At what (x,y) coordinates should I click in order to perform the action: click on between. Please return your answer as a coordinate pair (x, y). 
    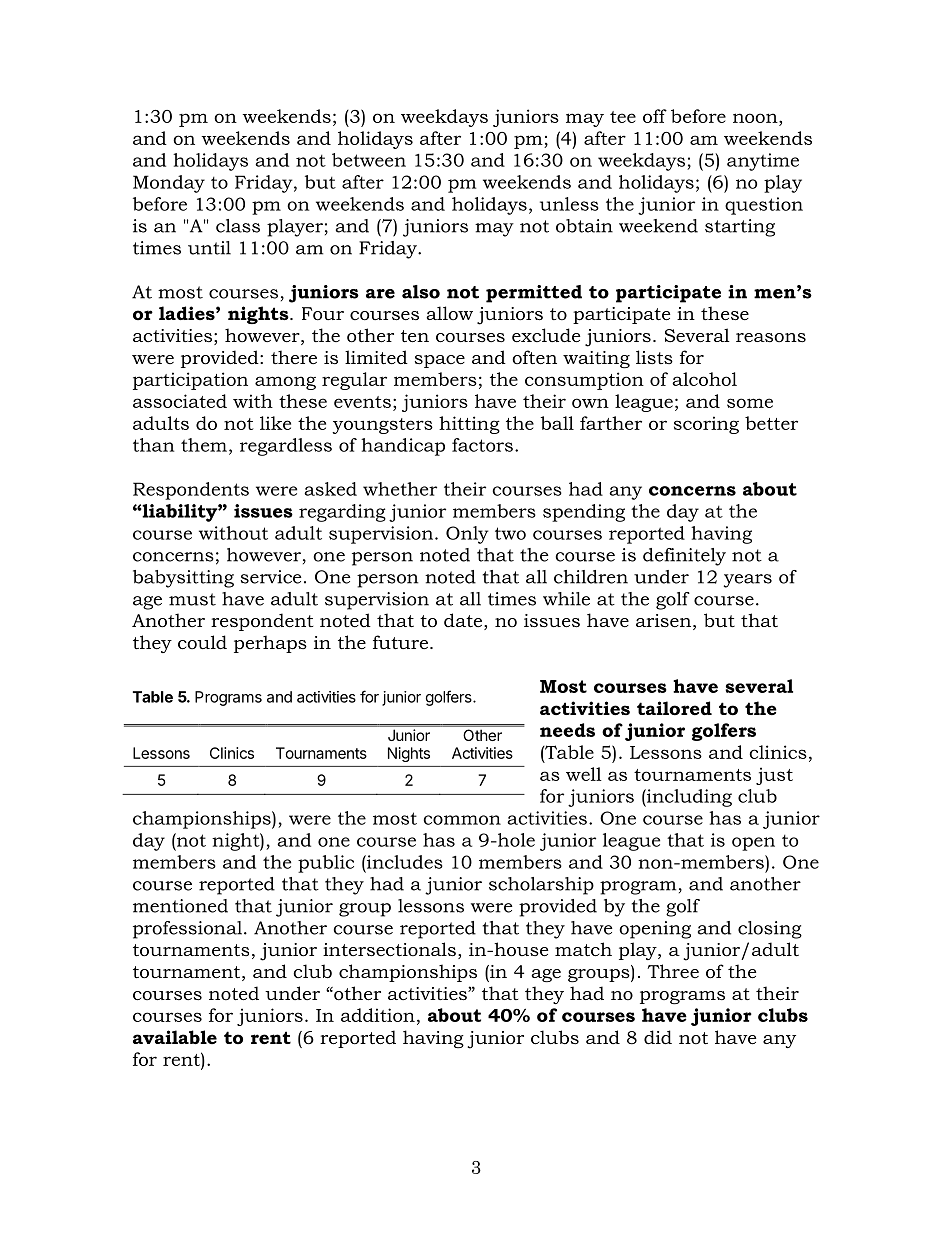
    Looking at the image, I should click on (369, 160).
